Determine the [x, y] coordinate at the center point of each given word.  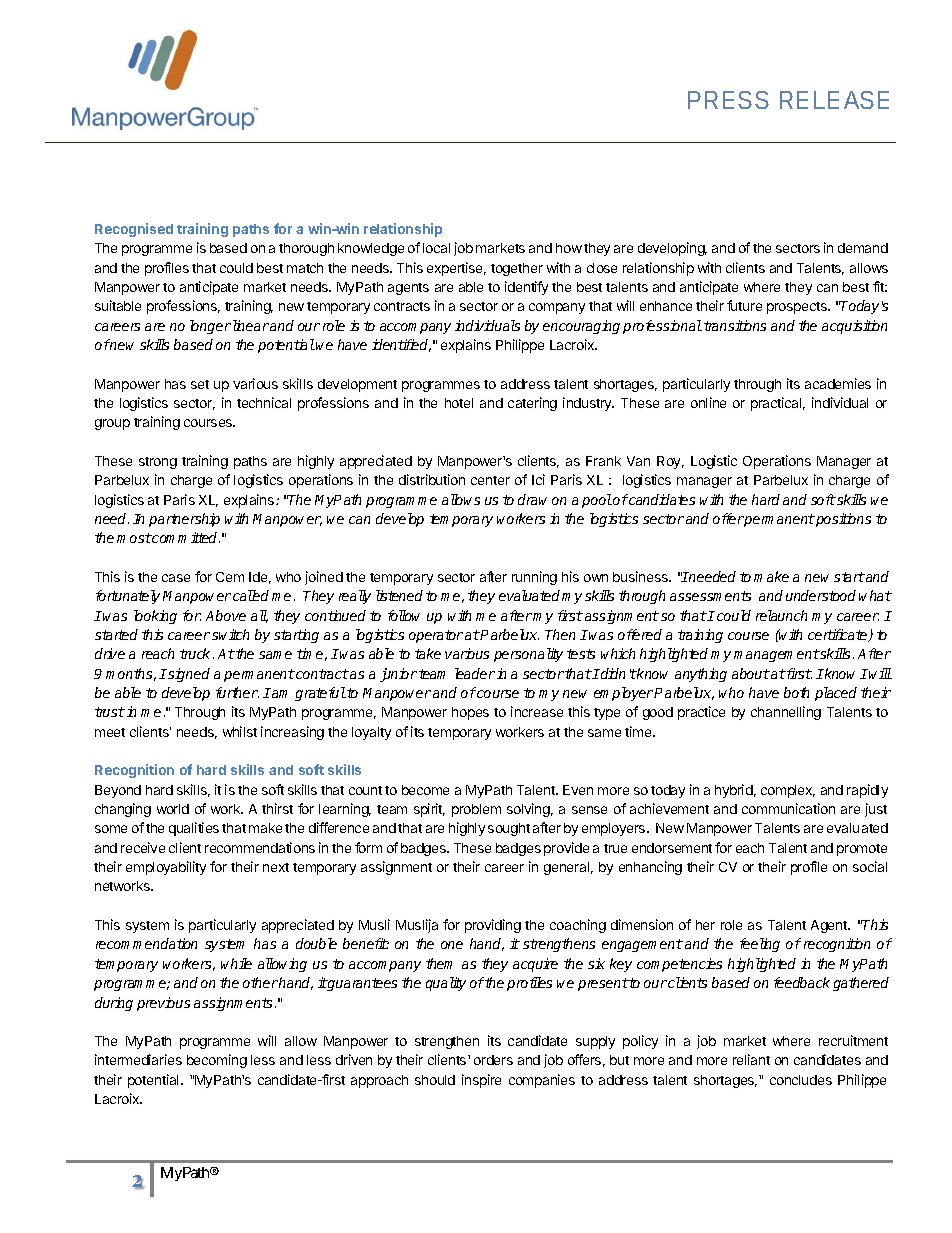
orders [493, 1060]
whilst [240, 731]
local [436, 248]
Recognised [134, 230]
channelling [786, 713]
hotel [459, 403]
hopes [470, 713]
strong [158, 463]
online [708, 402]
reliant [751, 1059]
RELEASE [834, 100]
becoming [217, 1061]
